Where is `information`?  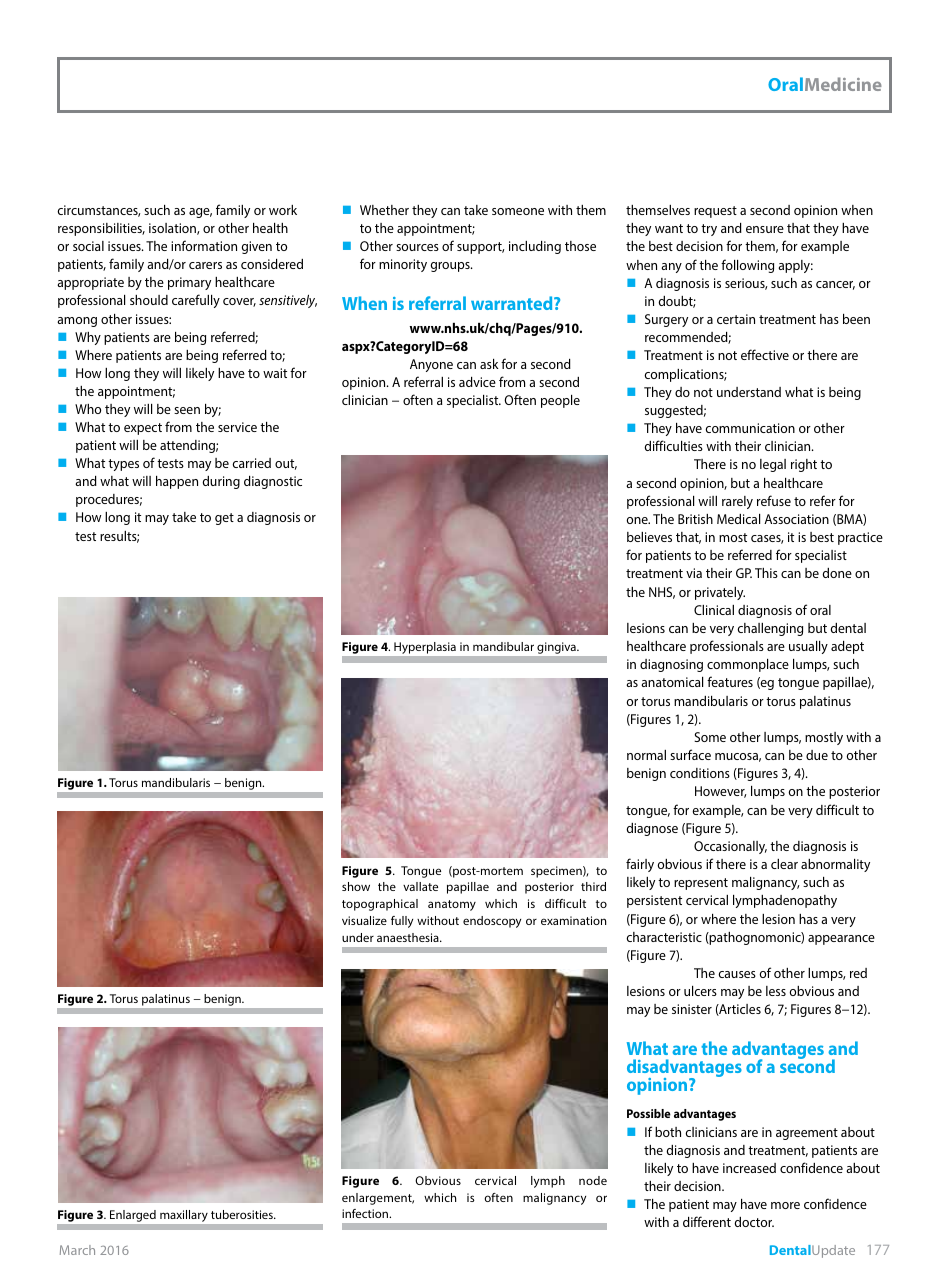
information is located at coordinates (204, 245).
